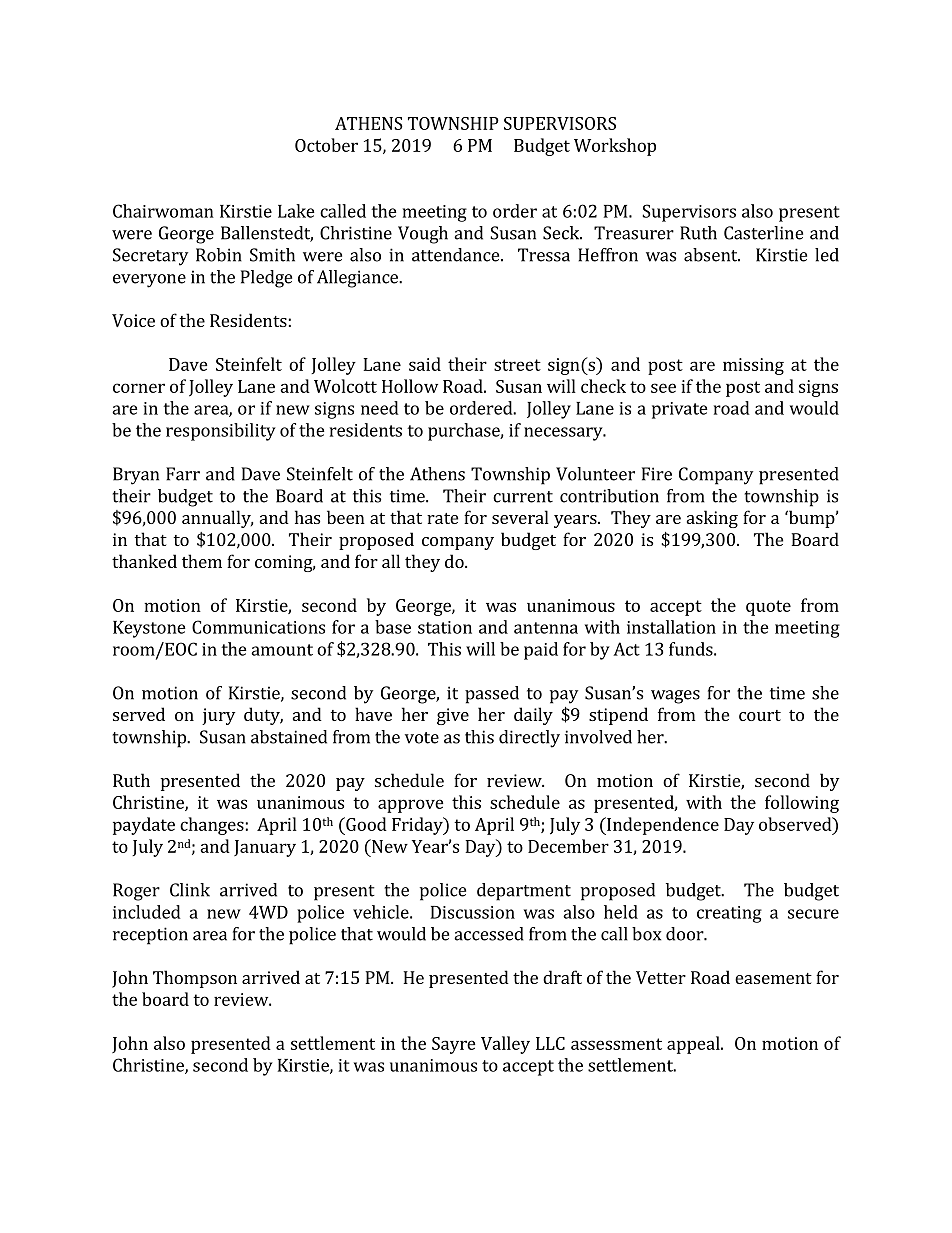  I want to click on jury, so click(218, 716).
